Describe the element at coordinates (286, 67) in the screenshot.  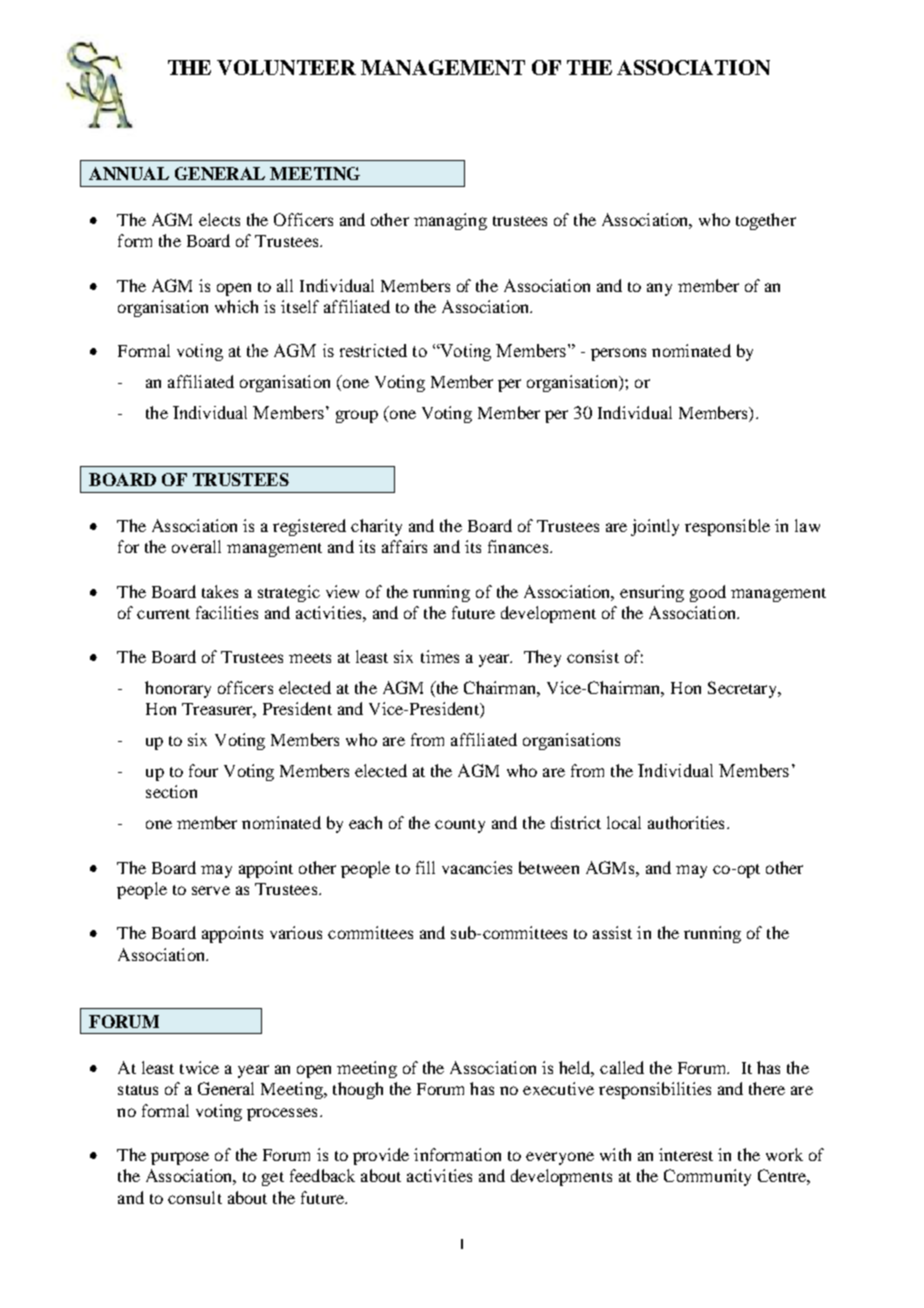
I see `VOLUNTEER` at that location.
